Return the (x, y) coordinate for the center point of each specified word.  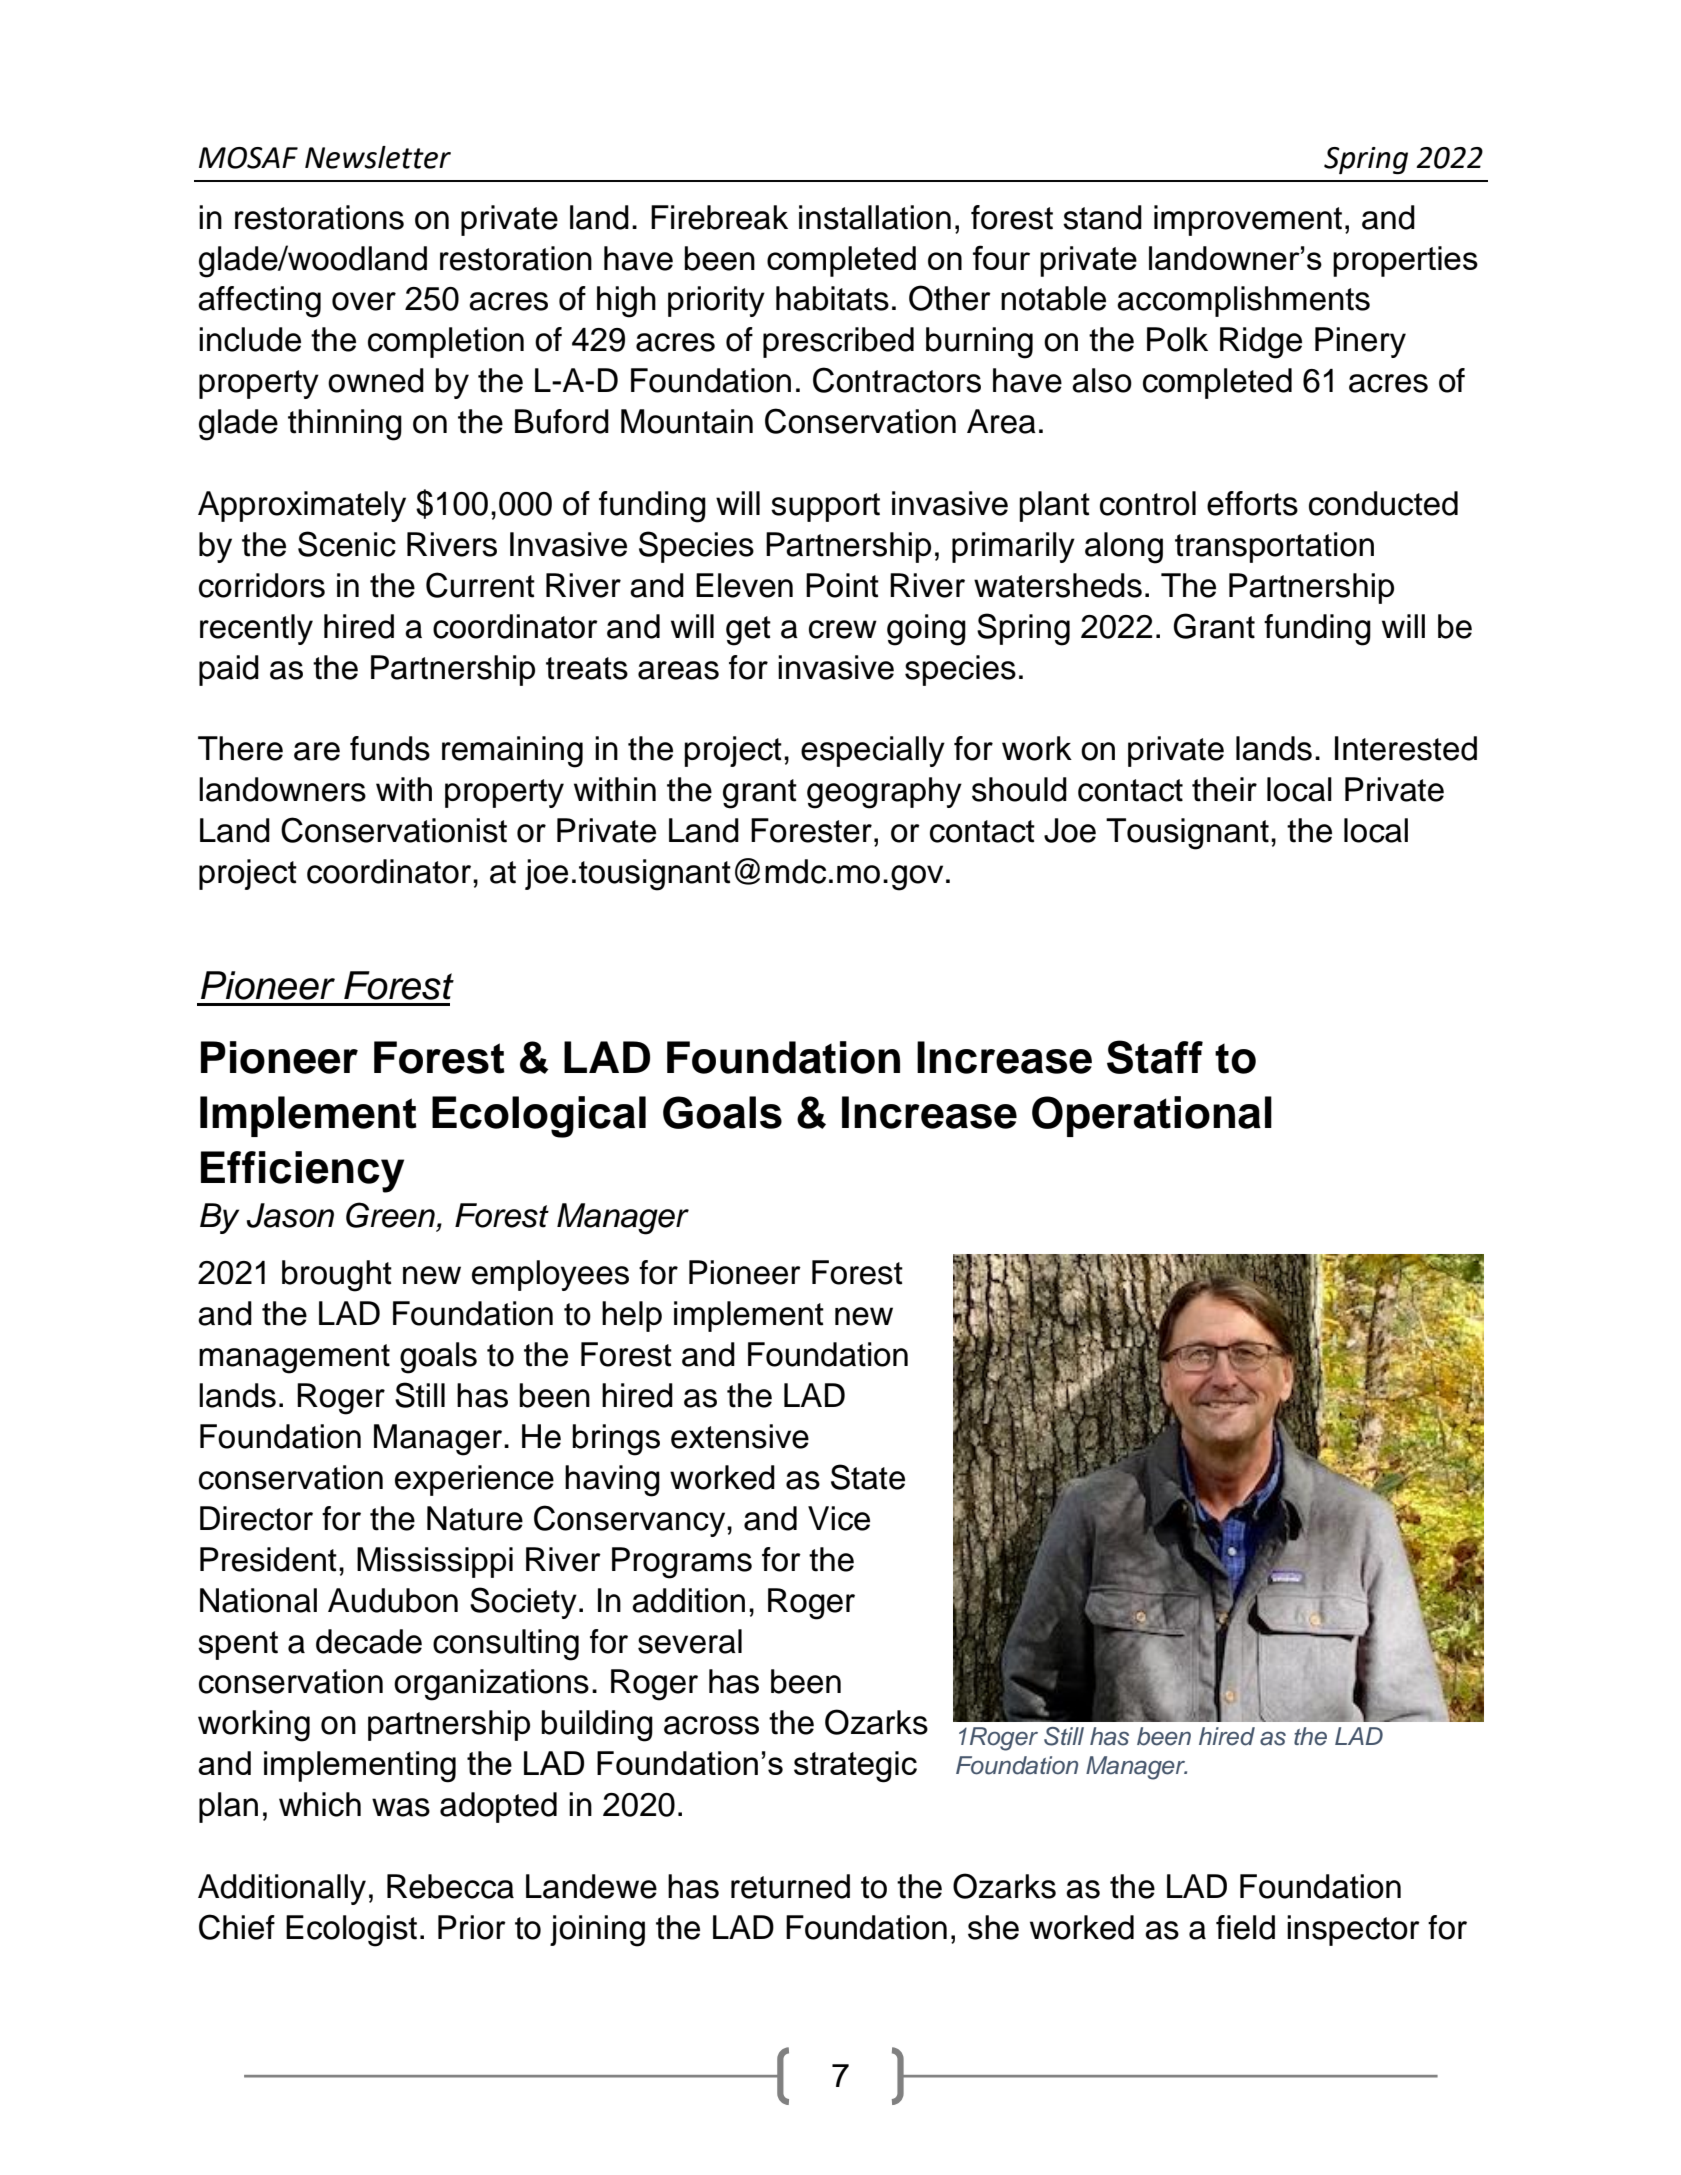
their (1224, 789)
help (632, 1316)
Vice (839, 1518)
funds (390, 748)
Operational (1152, 1116)
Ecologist (351, 1931)
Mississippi (435, 1562)
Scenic (347, 544)
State (868, 1477)
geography (884, 793)
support (825, 507)
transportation (1274, 547)
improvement (1248, 220)
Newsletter (378, 157)
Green (390, 1215)
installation (875, 217)
